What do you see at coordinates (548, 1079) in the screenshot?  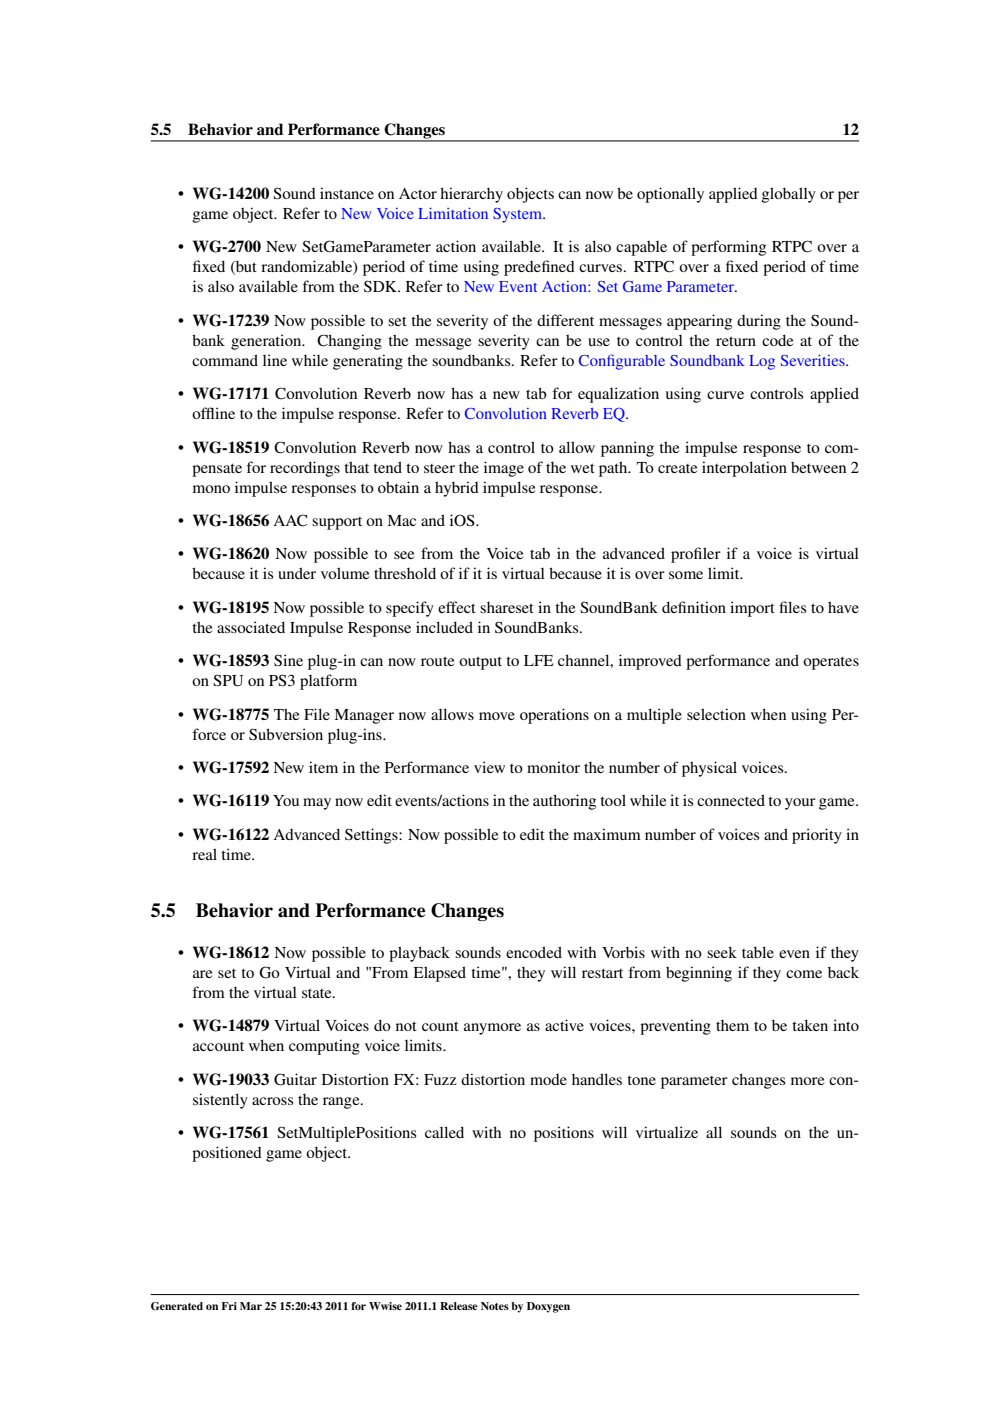 I see `mode` at bounding box center [548, 1079].
